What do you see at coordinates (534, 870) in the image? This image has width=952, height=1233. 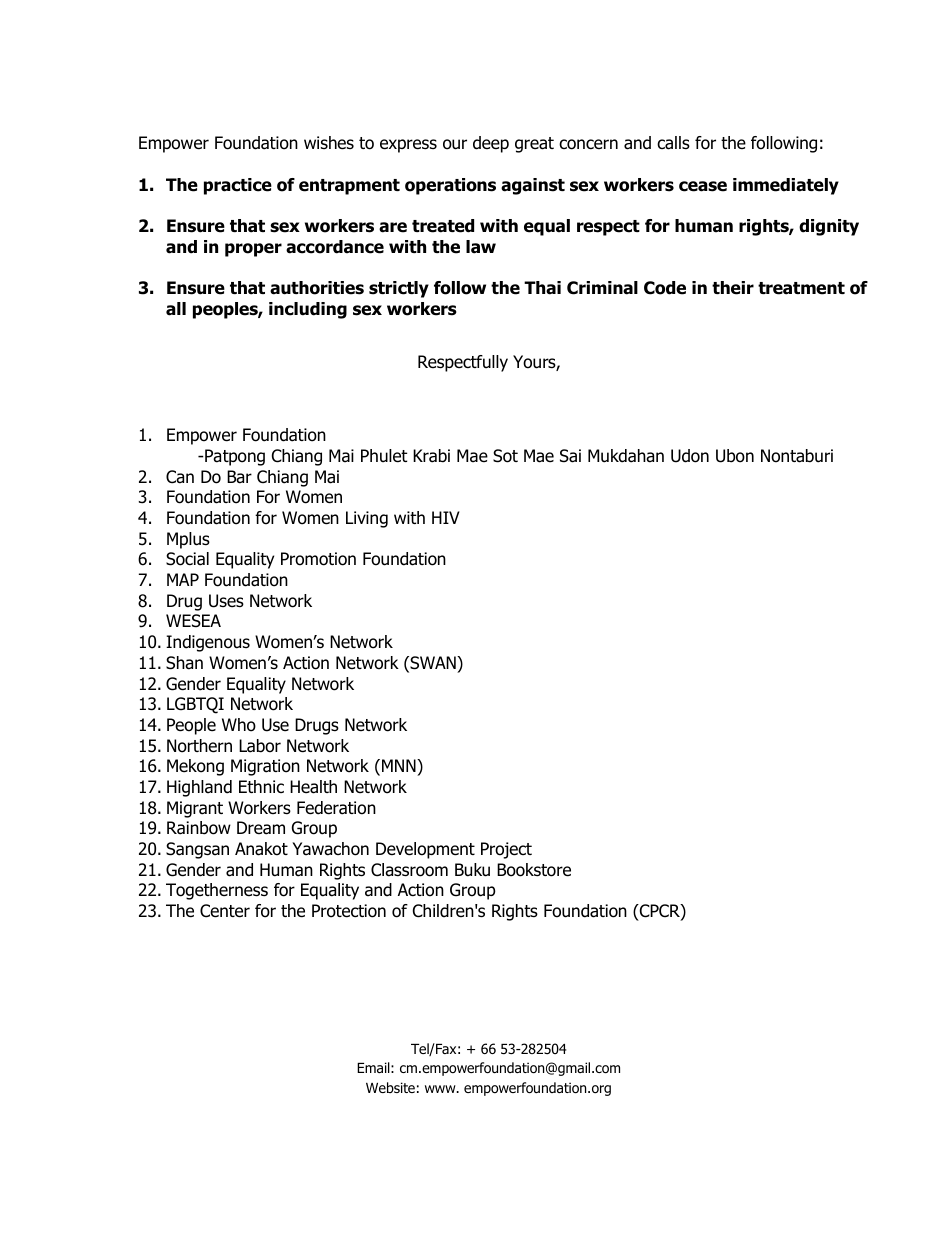 I see `Bookstore` at bounding box center [534, 870].
